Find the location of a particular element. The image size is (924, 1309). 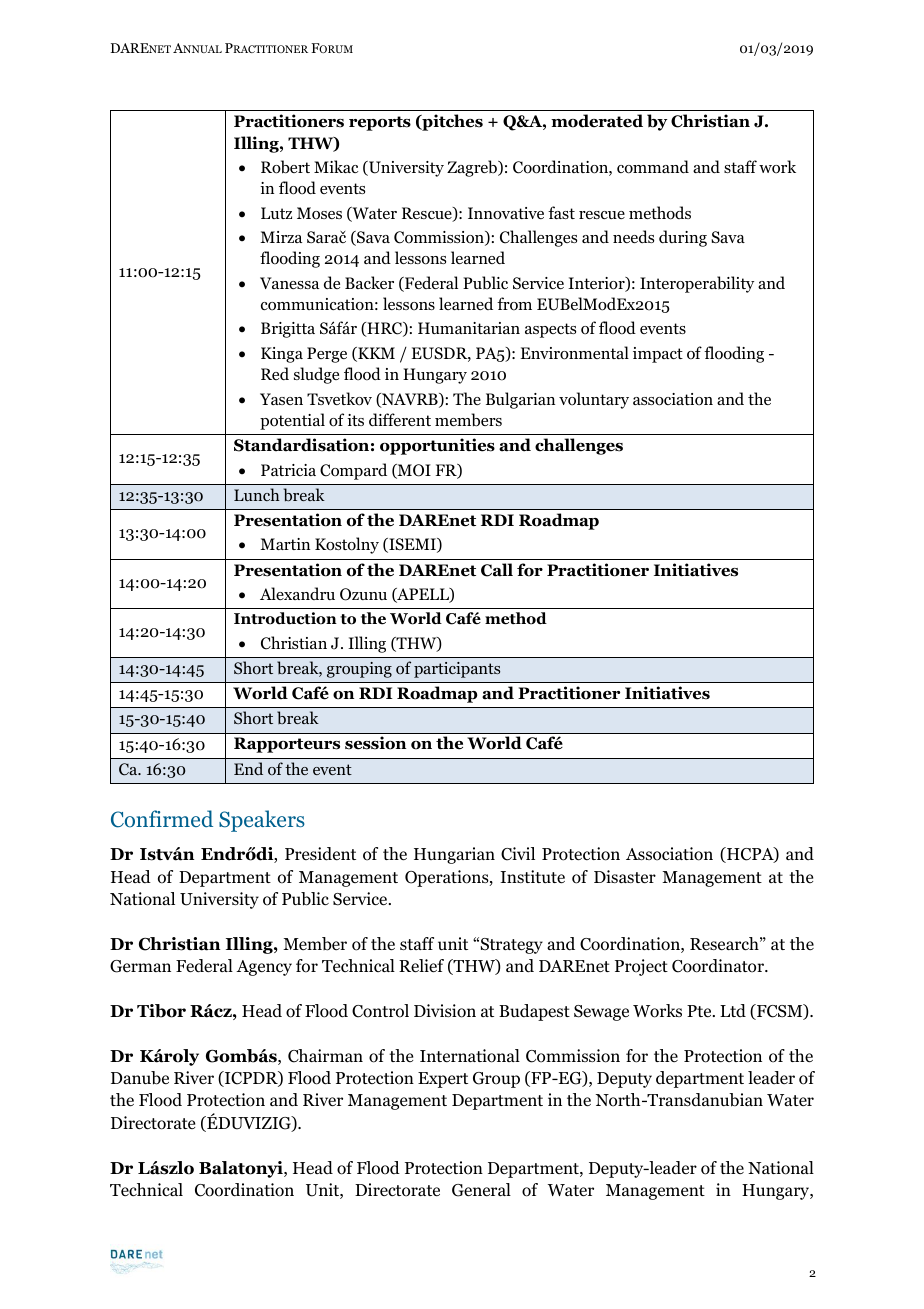

Introduction is located at coordinates (285, 618).
